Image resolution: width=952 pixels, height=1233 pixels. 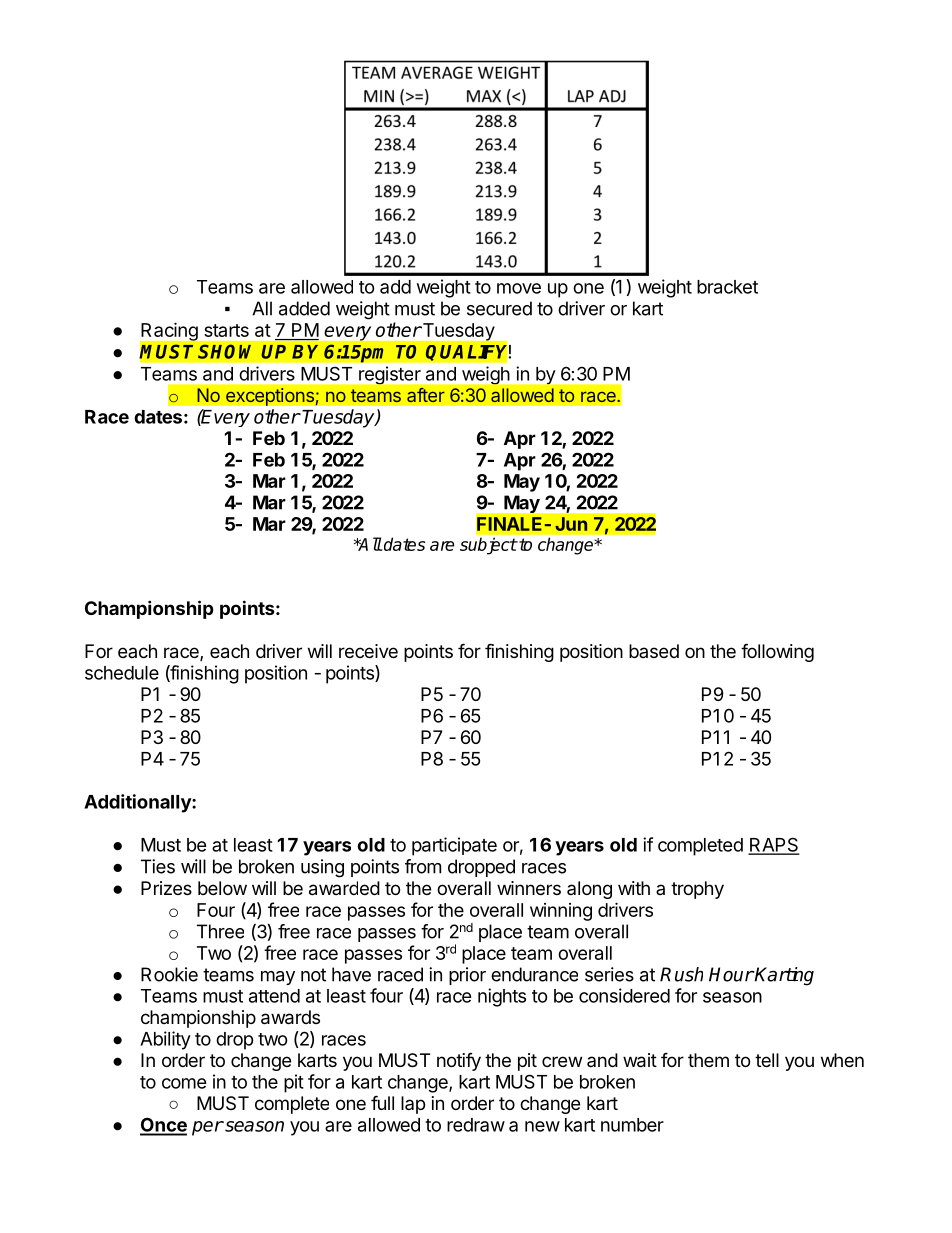 What do you see at coordinates (773, 845) in the screenshot?
I see `RAPS` at bounding box center [773, 845].
